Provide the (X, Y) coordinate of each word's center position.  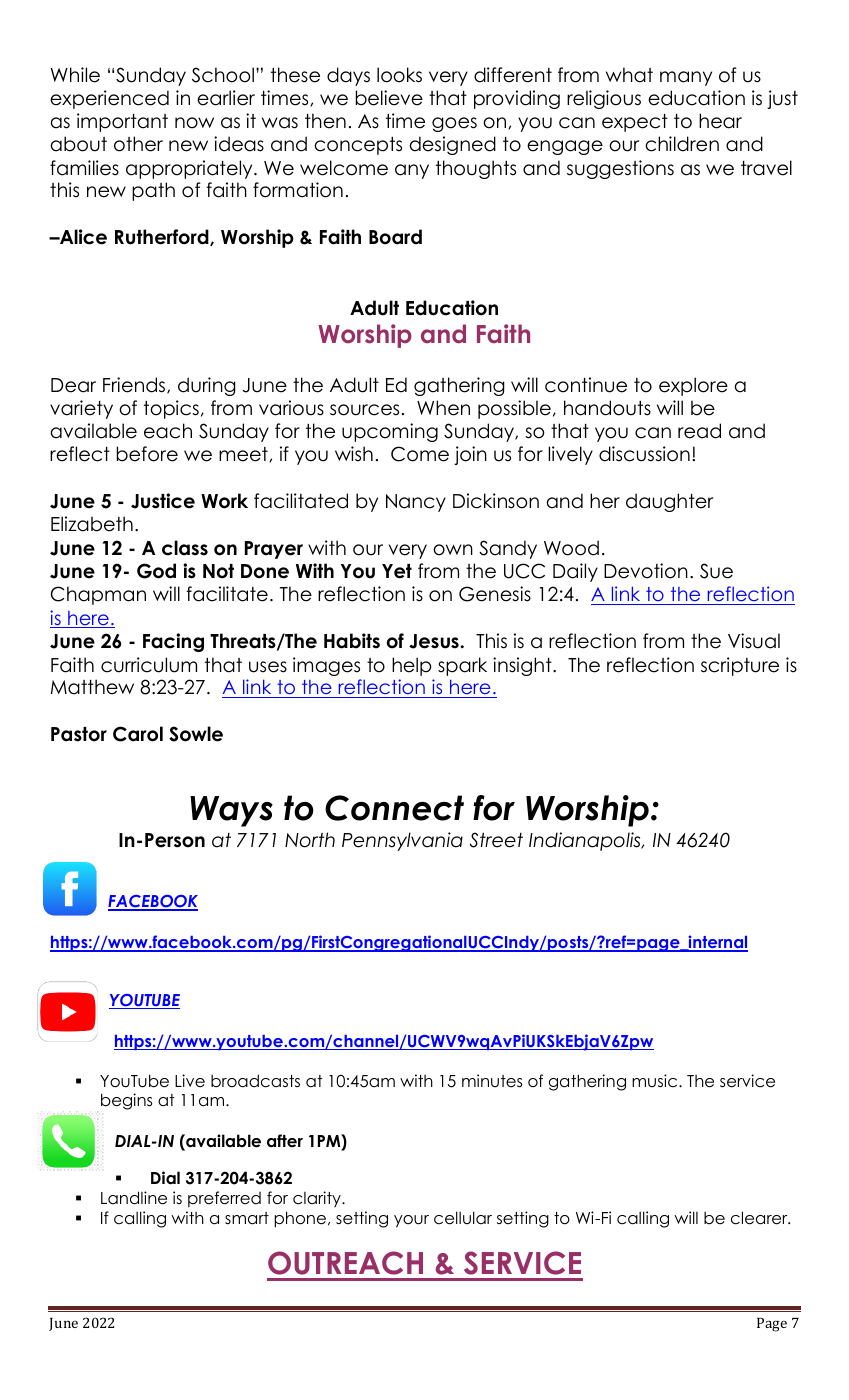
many (686, 78)
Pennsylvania (402, 841)
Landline (134, 1198)
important (122, 122)
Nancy (416, 503)
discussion (644, 454)
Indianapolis (586, 841)
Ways (231, 811)
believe (389, 98)
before (147, 454)
